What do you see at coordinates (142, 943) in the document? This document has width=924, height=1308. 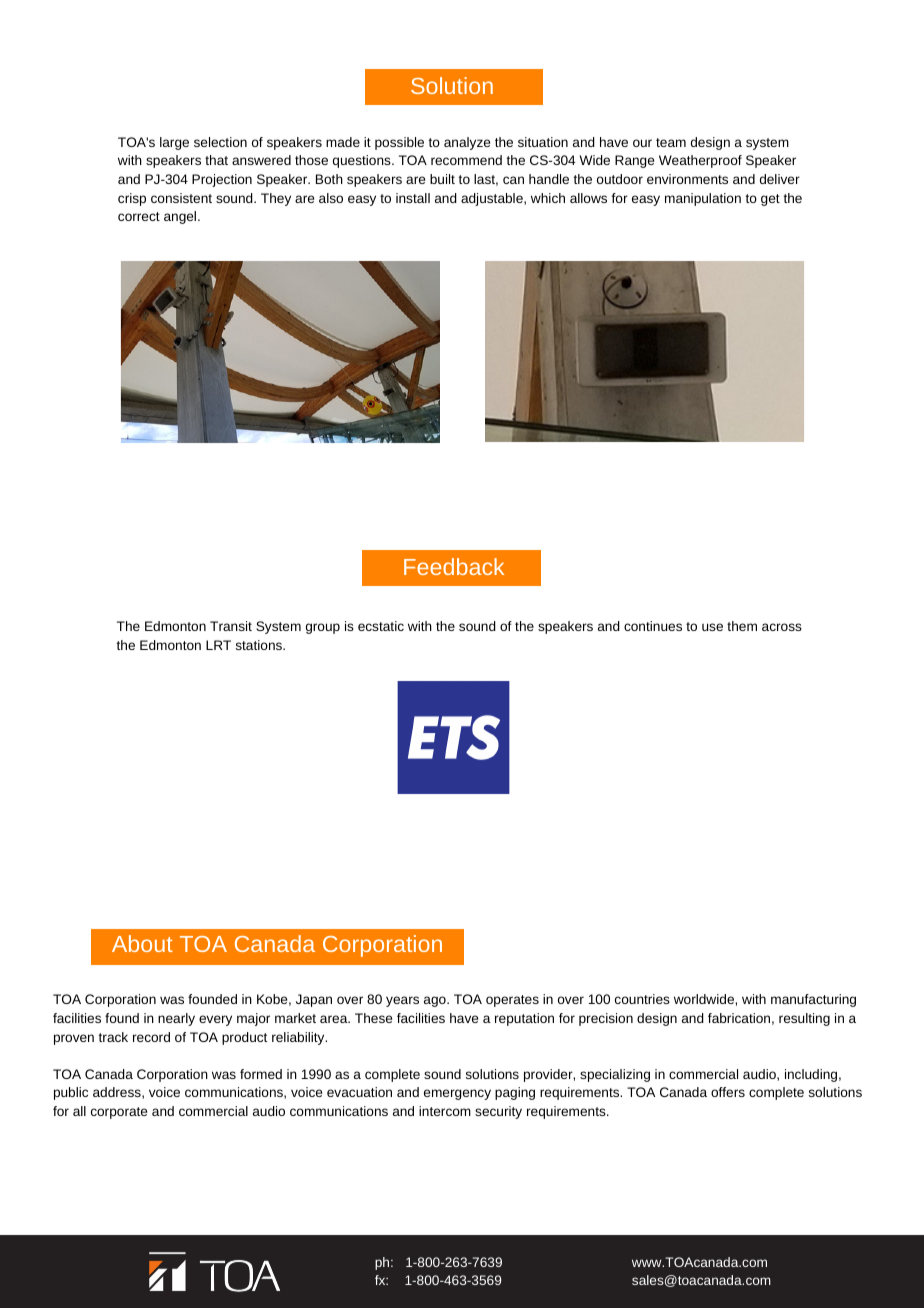 I see `About` at bounding box center [142, 943].
